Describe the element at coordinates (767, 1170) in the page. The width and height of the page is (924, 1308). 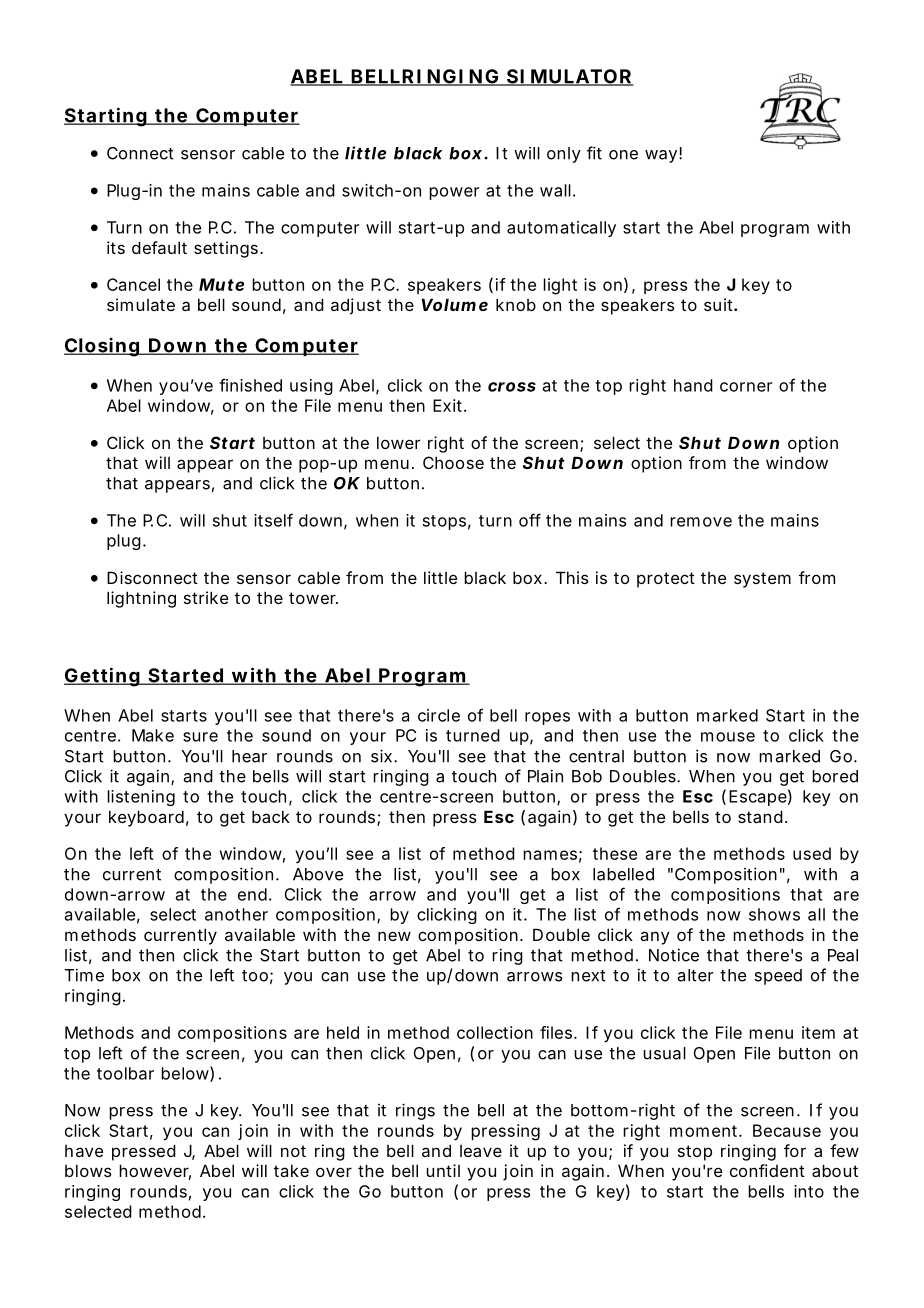
I see `confident` at that location.
